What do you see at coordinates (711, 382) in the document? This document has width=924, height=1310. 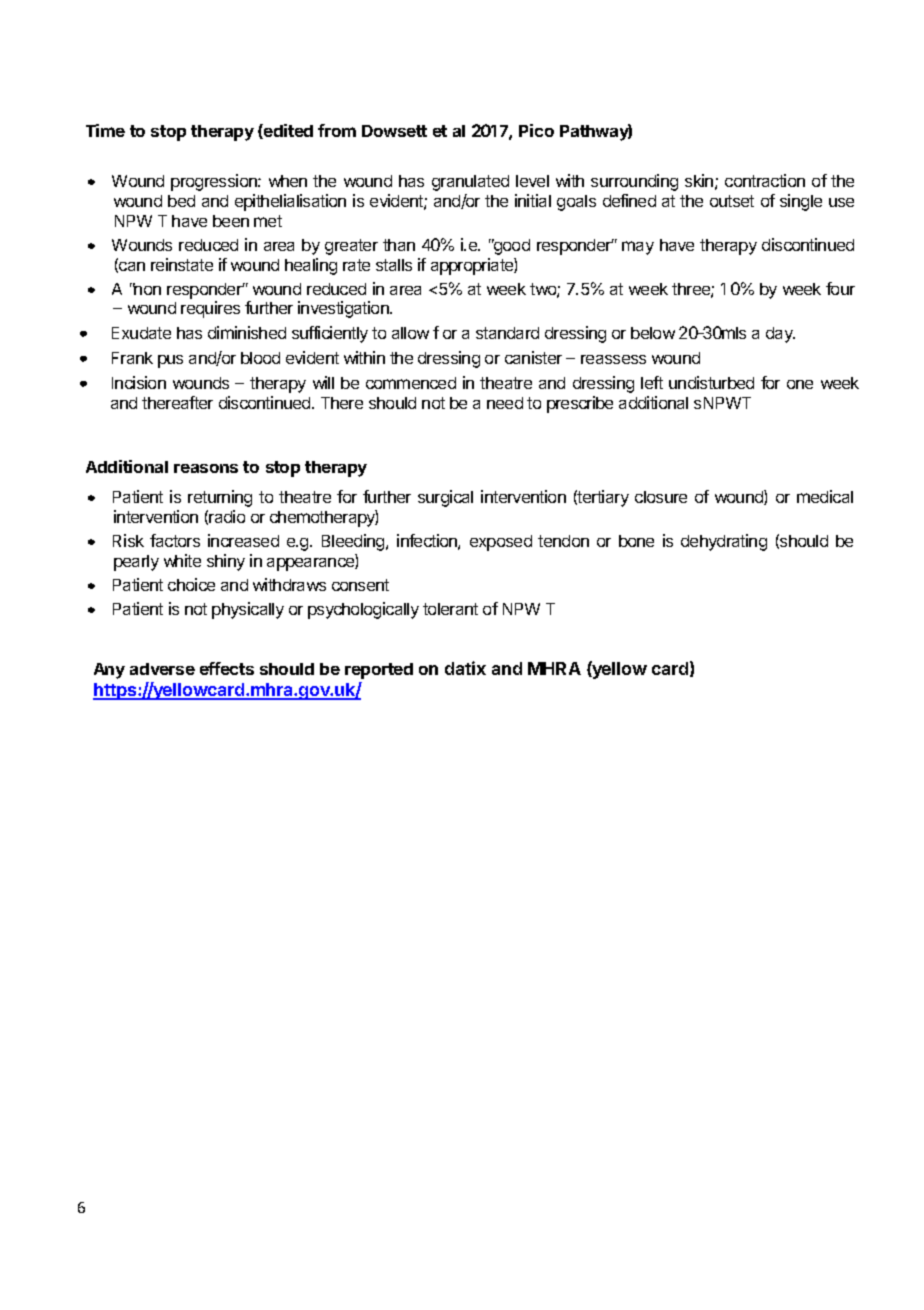 I see `undisturbed` at bounding box center [711, 382].
